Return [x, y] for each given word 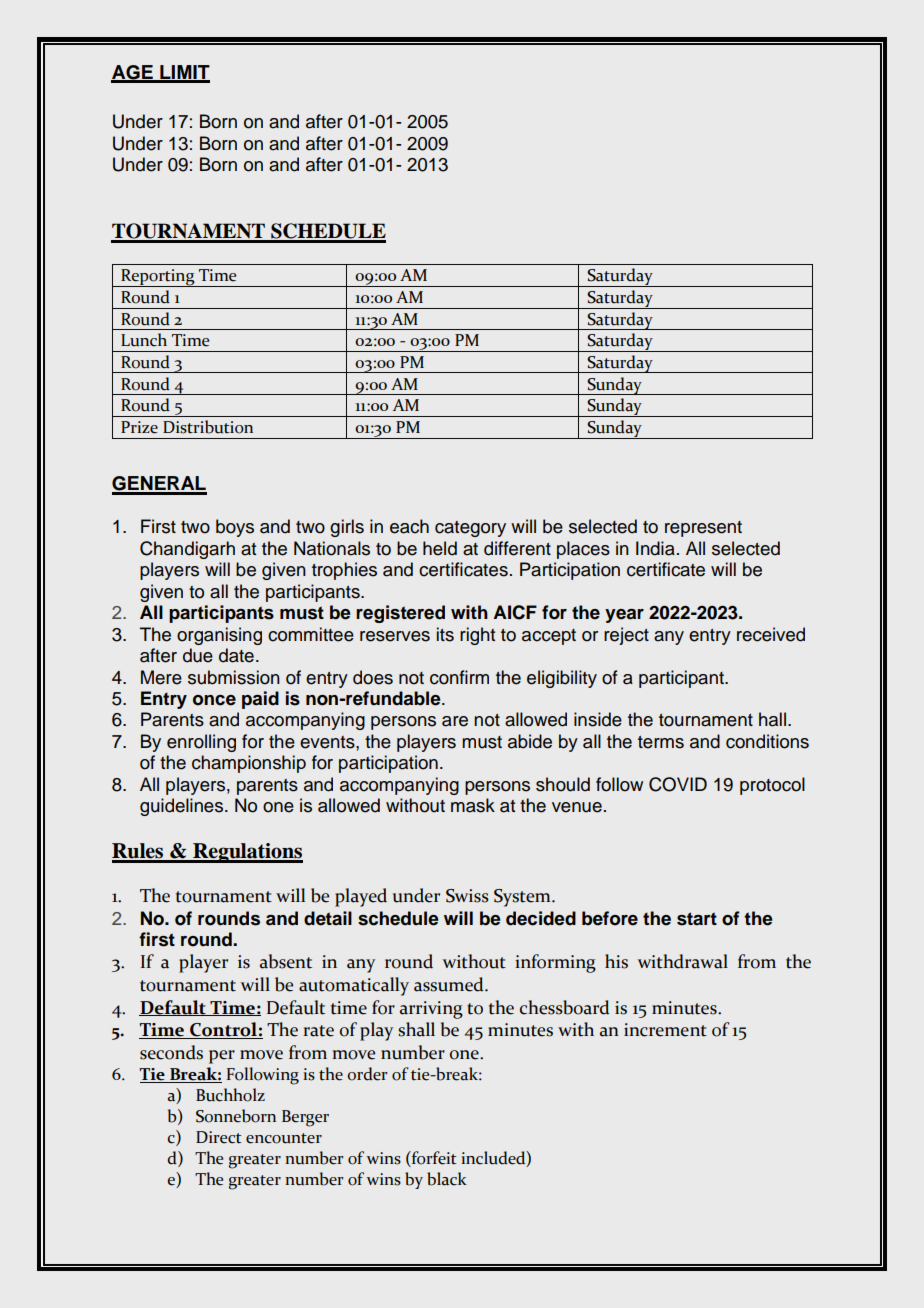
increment [665, 1030]
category [470, 529]
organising [219, 636]
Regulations [247, 853]
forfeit [433, 1159]
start [697, 919]
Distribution [208, 427]
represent [703, 529]
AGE [133, 73]
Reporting [158, 278]
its [445, 634]
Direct [218, 1137]
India [655, 548]
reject [626, 636]
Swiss [467, 896]
